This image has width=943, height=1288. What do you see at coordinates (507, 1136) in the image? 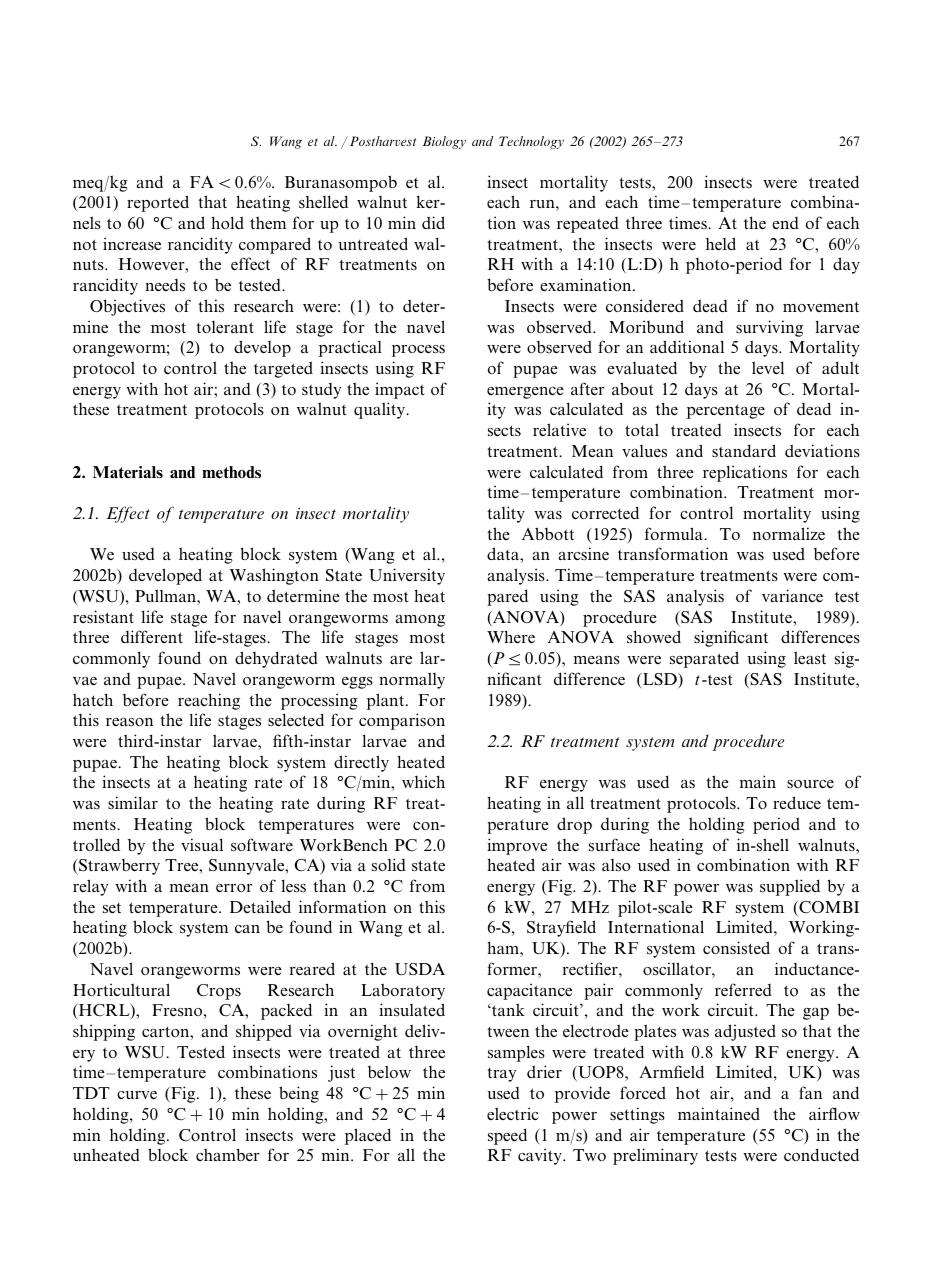
I see `speed` at bounding box center [507, 1136].
